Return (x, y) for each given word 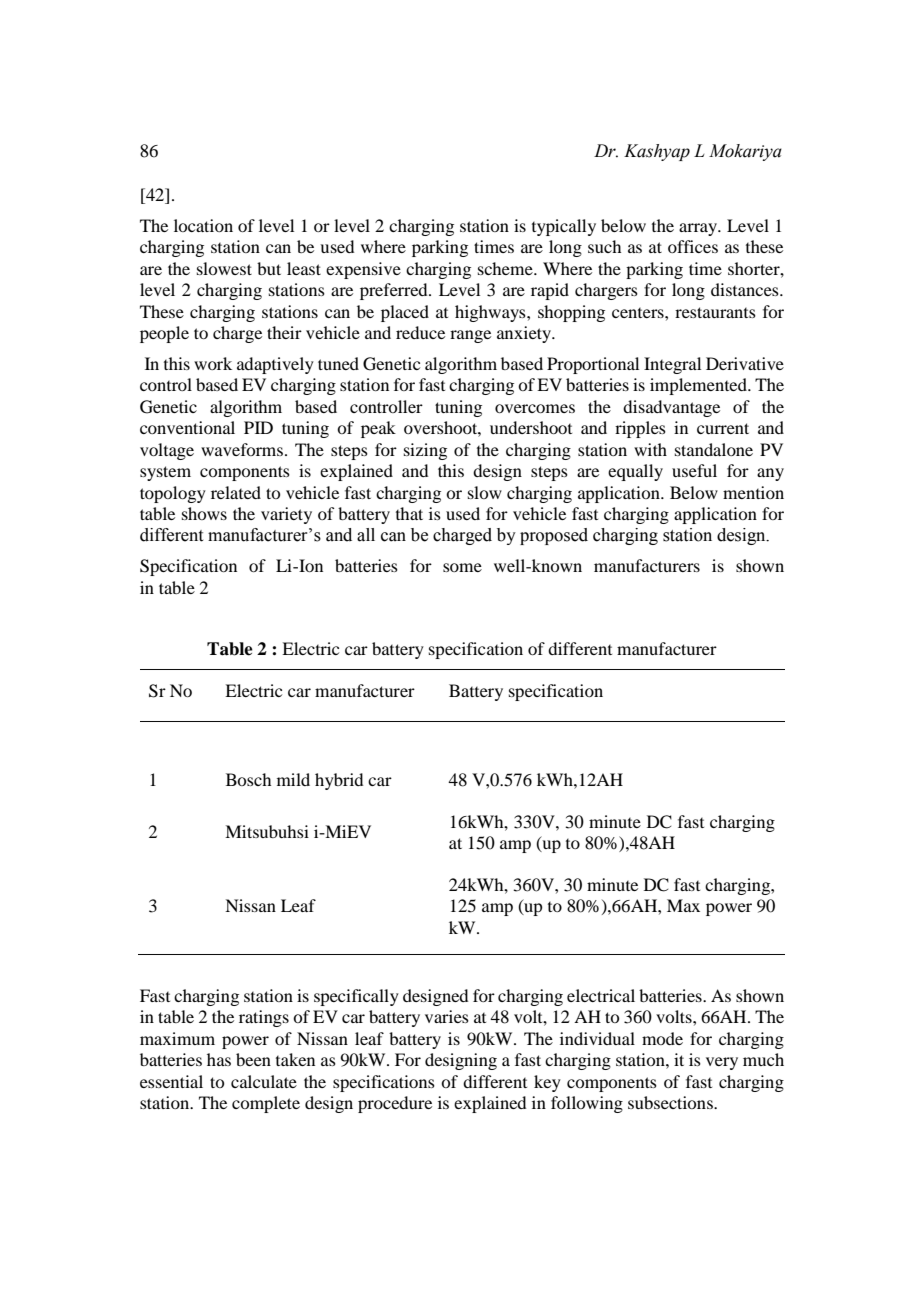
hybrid (339, 781)
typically (564, 227)
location (203, 225)
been (253, 1059)
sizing (425, 451)
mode (662, 1038)
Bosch (248, 779)
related (236, 492)
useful (694, 470)
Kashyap (657, 152)
